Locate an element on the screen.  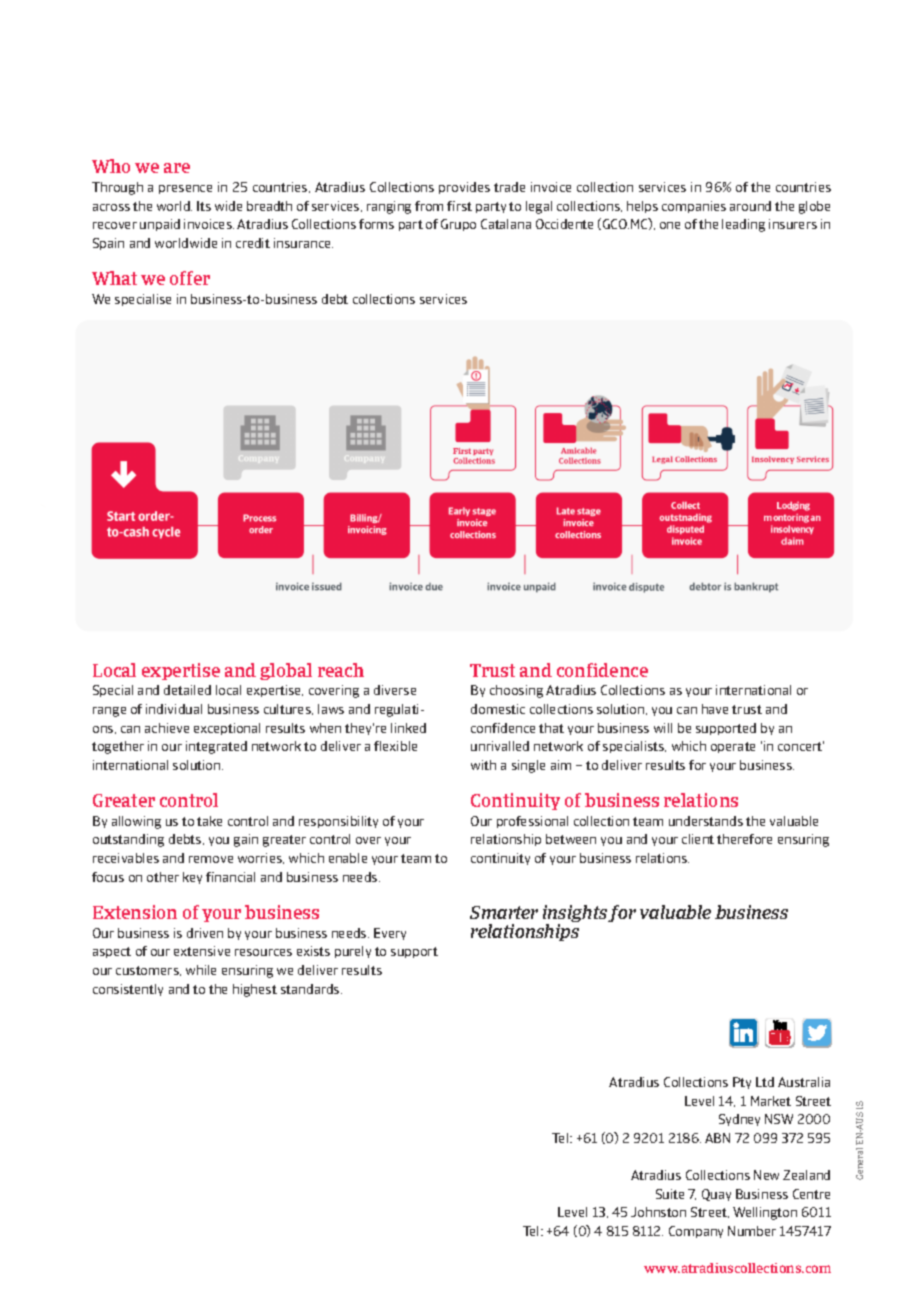
Sydney is located at coordinates (739, 1120).
